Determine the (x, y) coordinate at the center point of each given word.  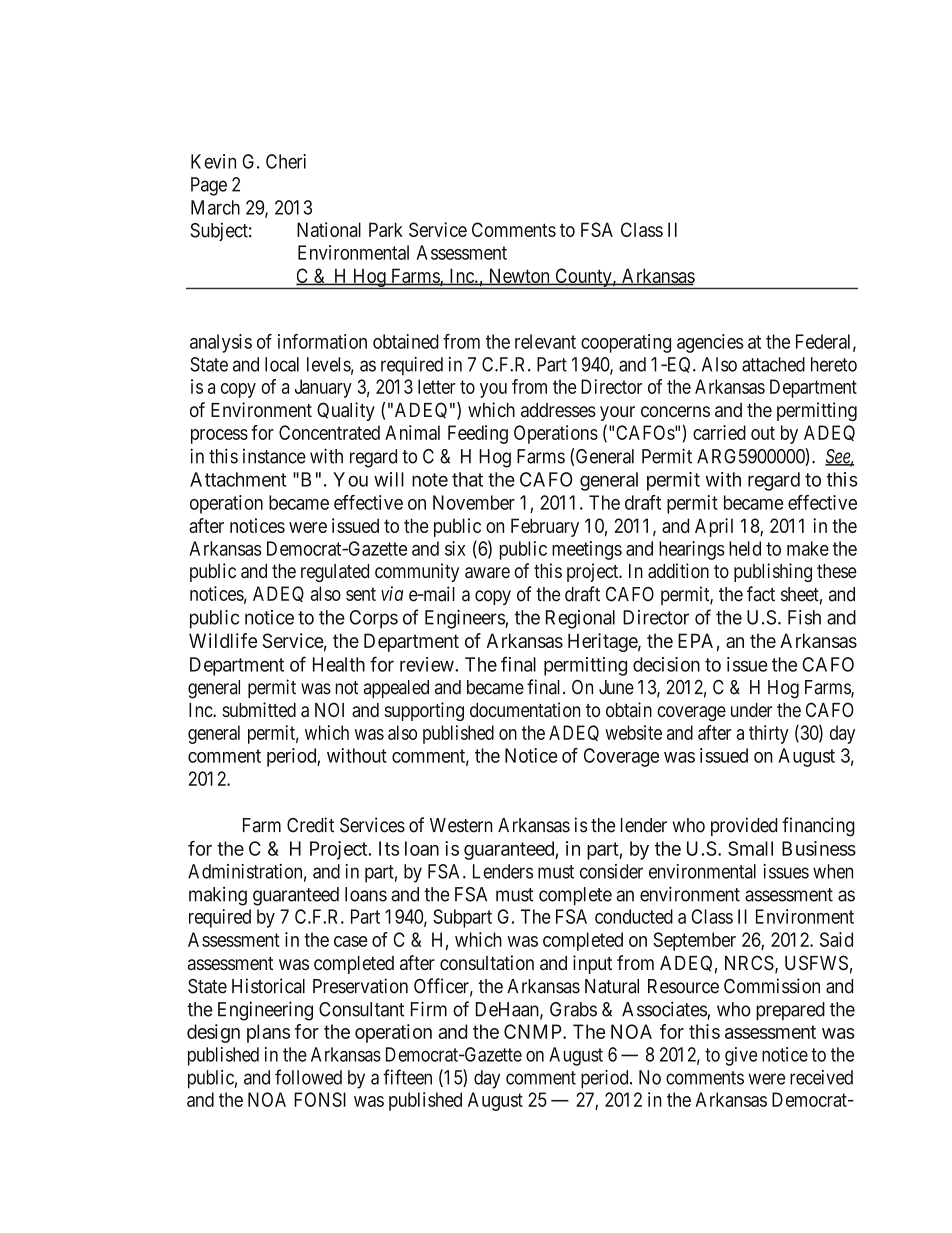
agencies (710, 343)
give (741, 1056)
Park (386, 229)
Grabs (573, 1009)
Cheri (286, 161)
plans (268, 1033)
